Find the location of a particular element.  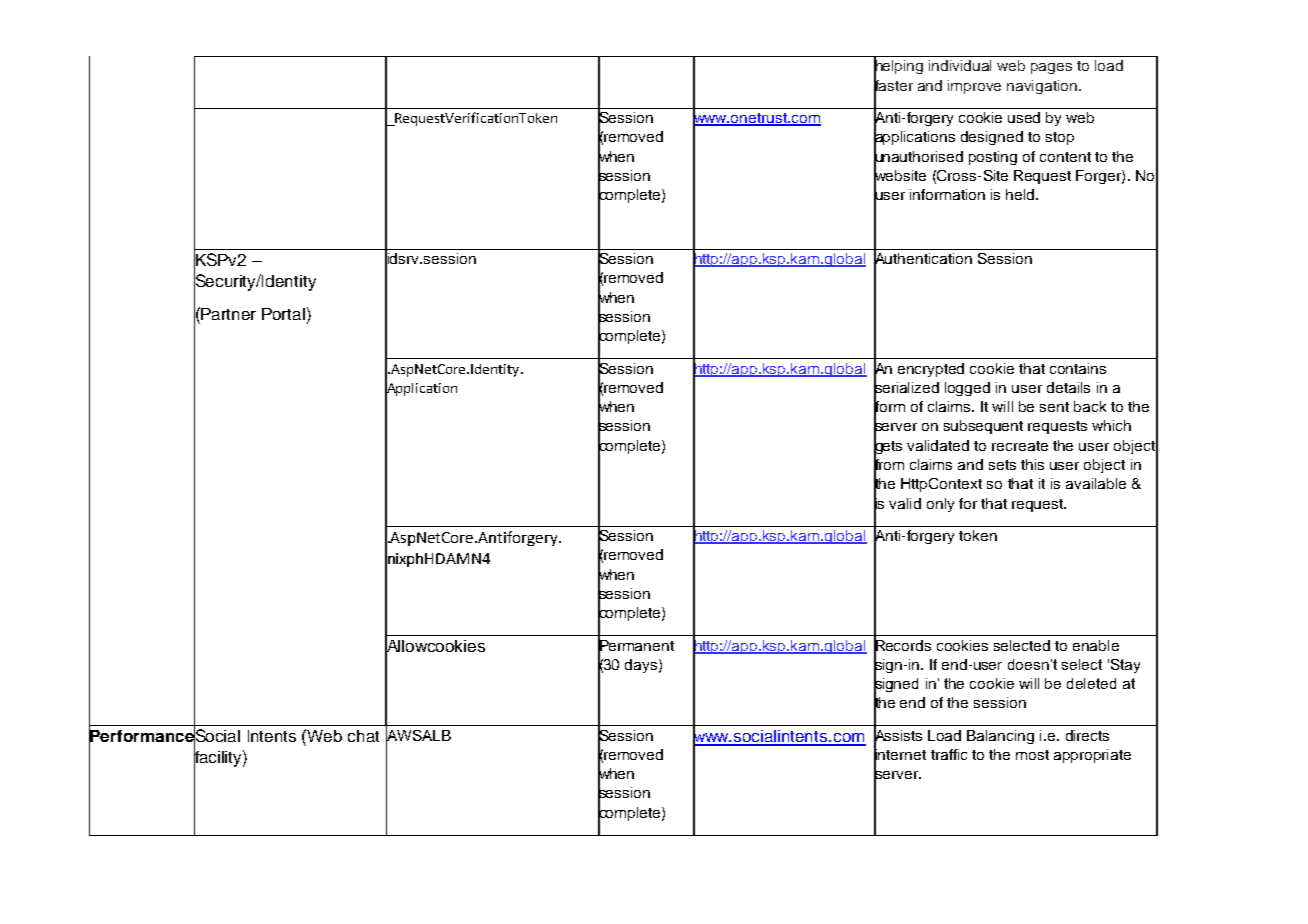

chat is located at coordinates (363, 736).
